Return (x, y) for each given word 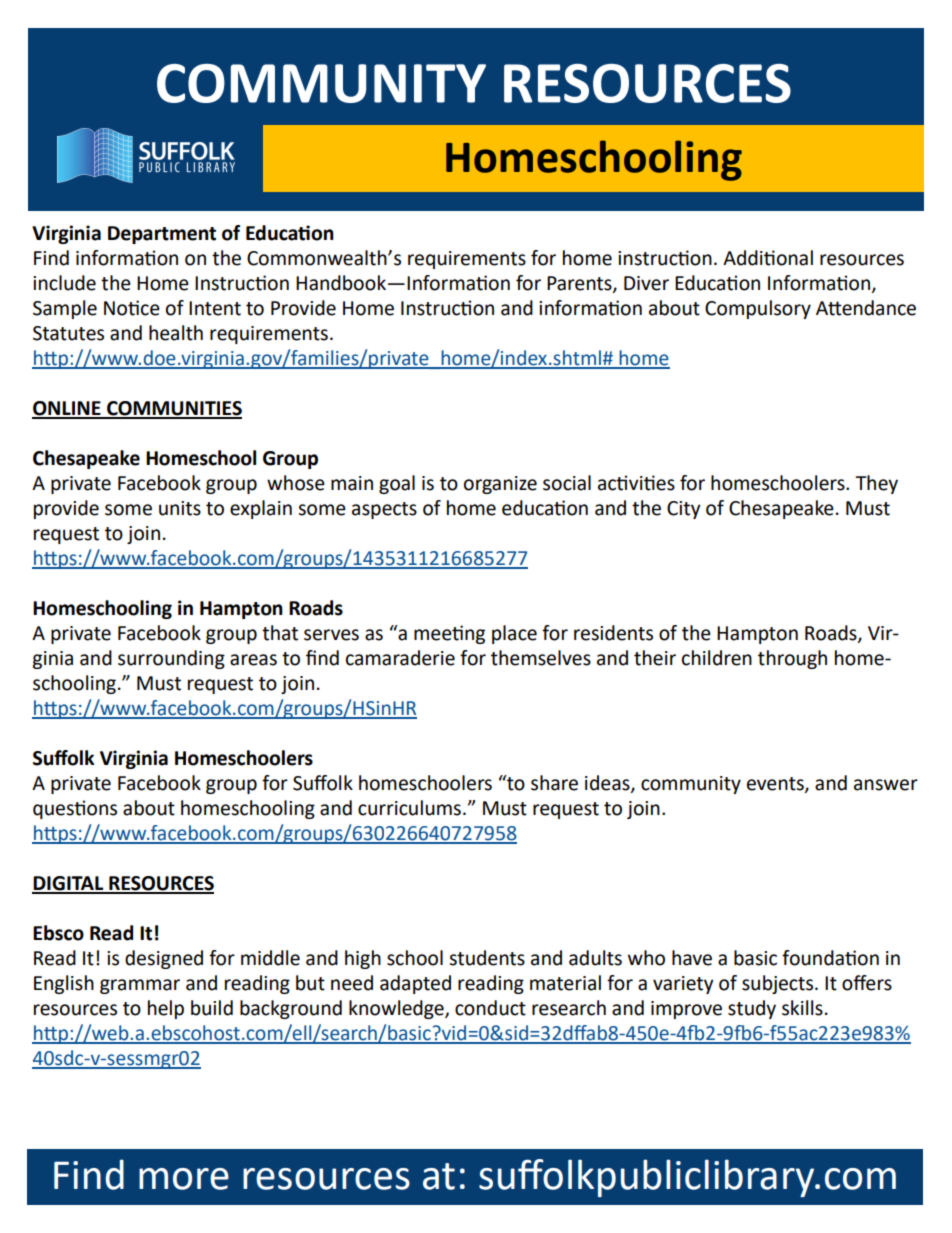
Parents (580, 284)
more (184, 1179)
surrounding (171, 659)
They (876, 484)
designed (164, 959)
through (792, 659)
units (180, 508)
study (752, 1009)
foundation (830, 958)
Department (162, 235)
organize (500, 485)
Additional (768, 258)
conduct (490, 1008)
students (487, 958)
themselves (541, 658)
